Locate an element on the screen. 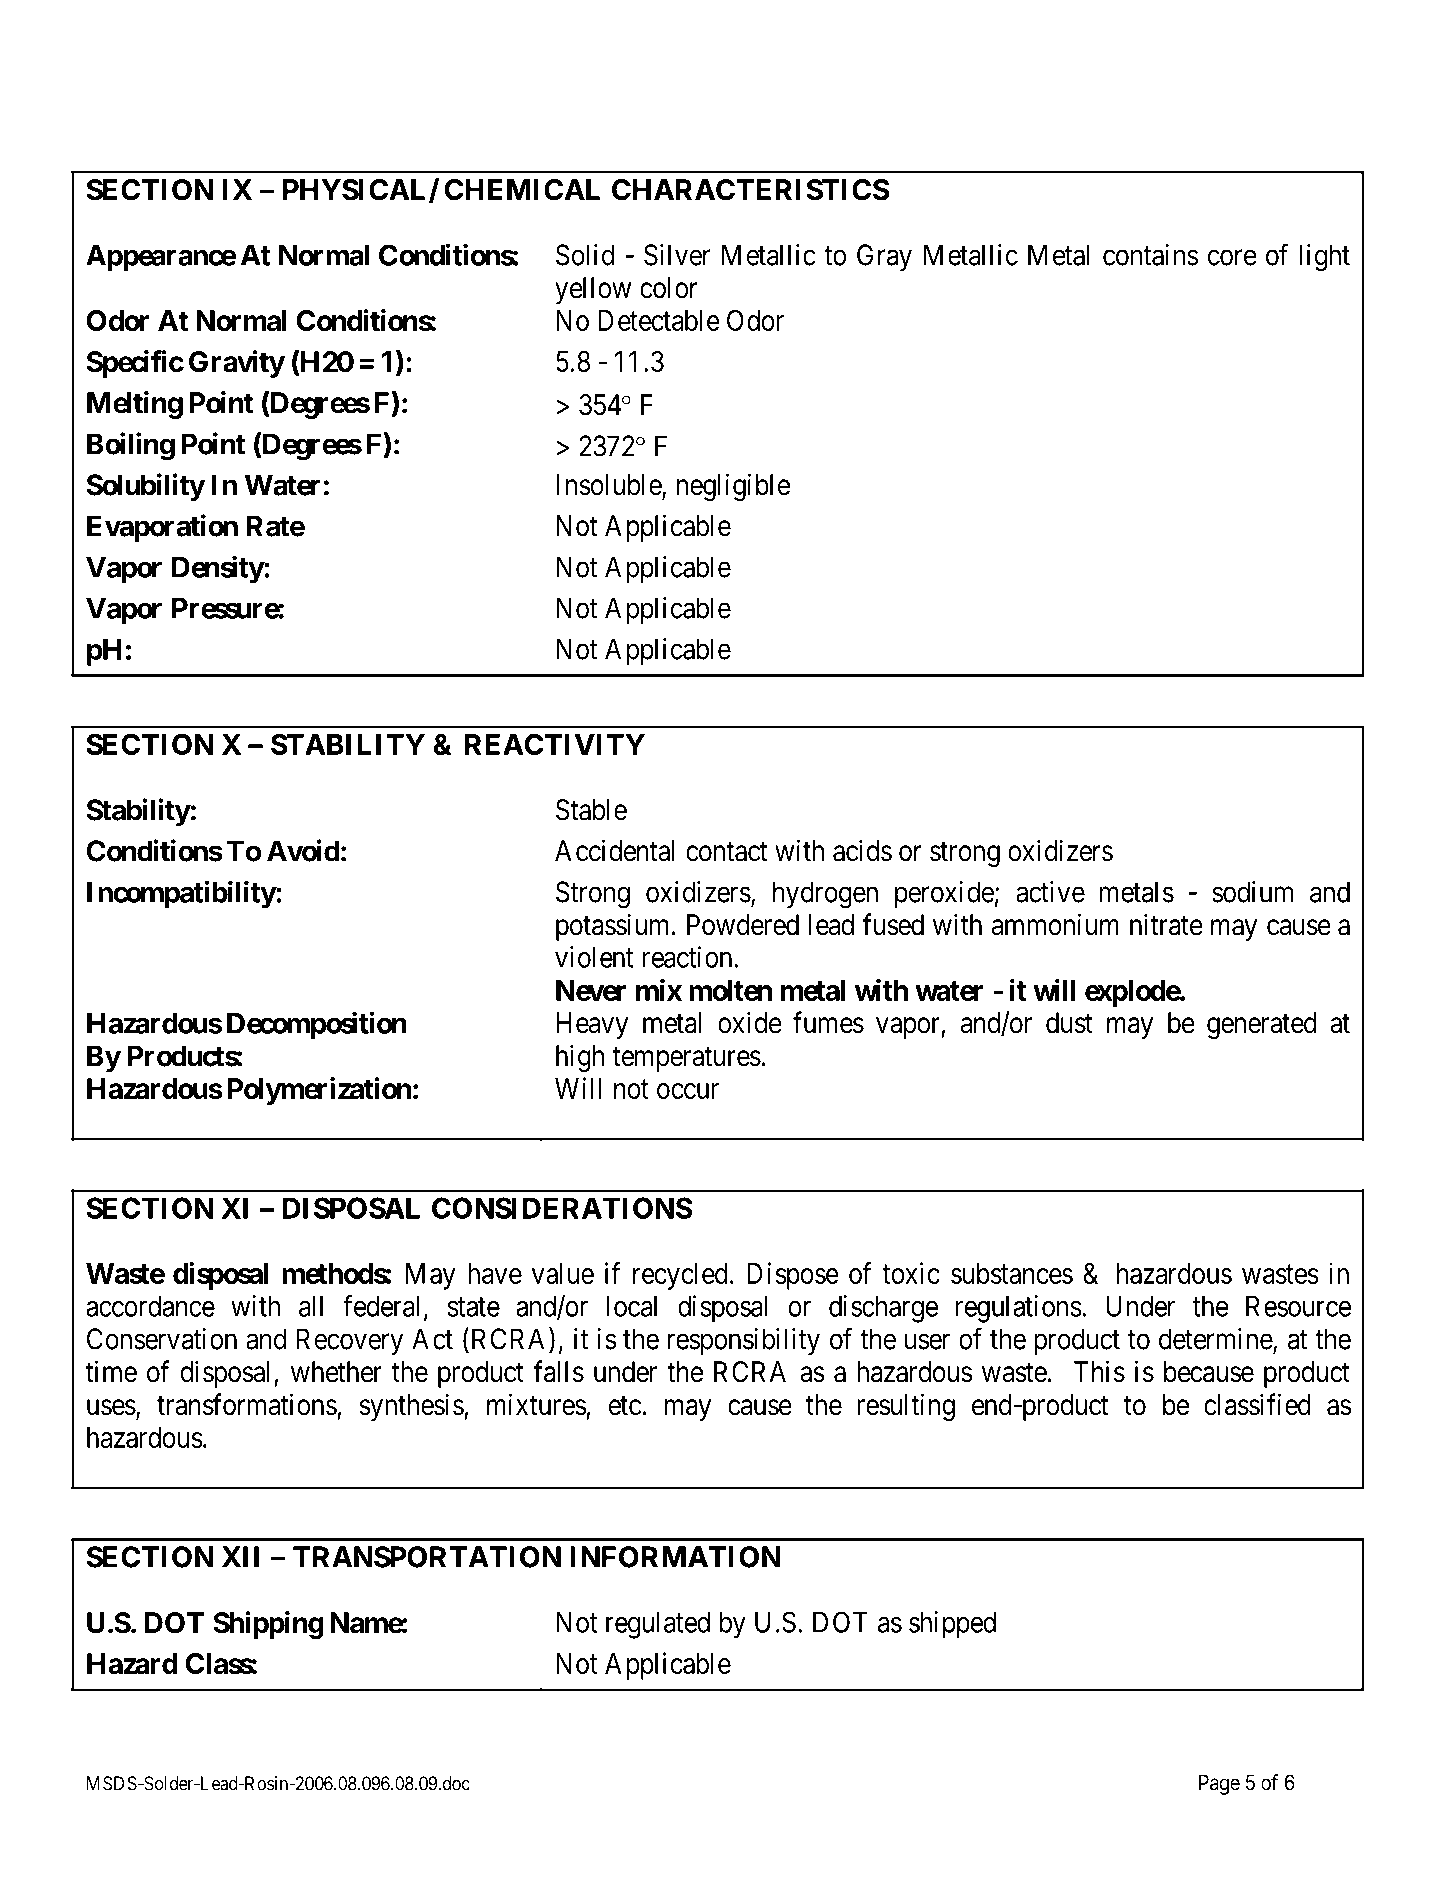 Image resolution: width=1454 pixels, height=1881 pixels. XII is located at coordinates (240, 1557).
